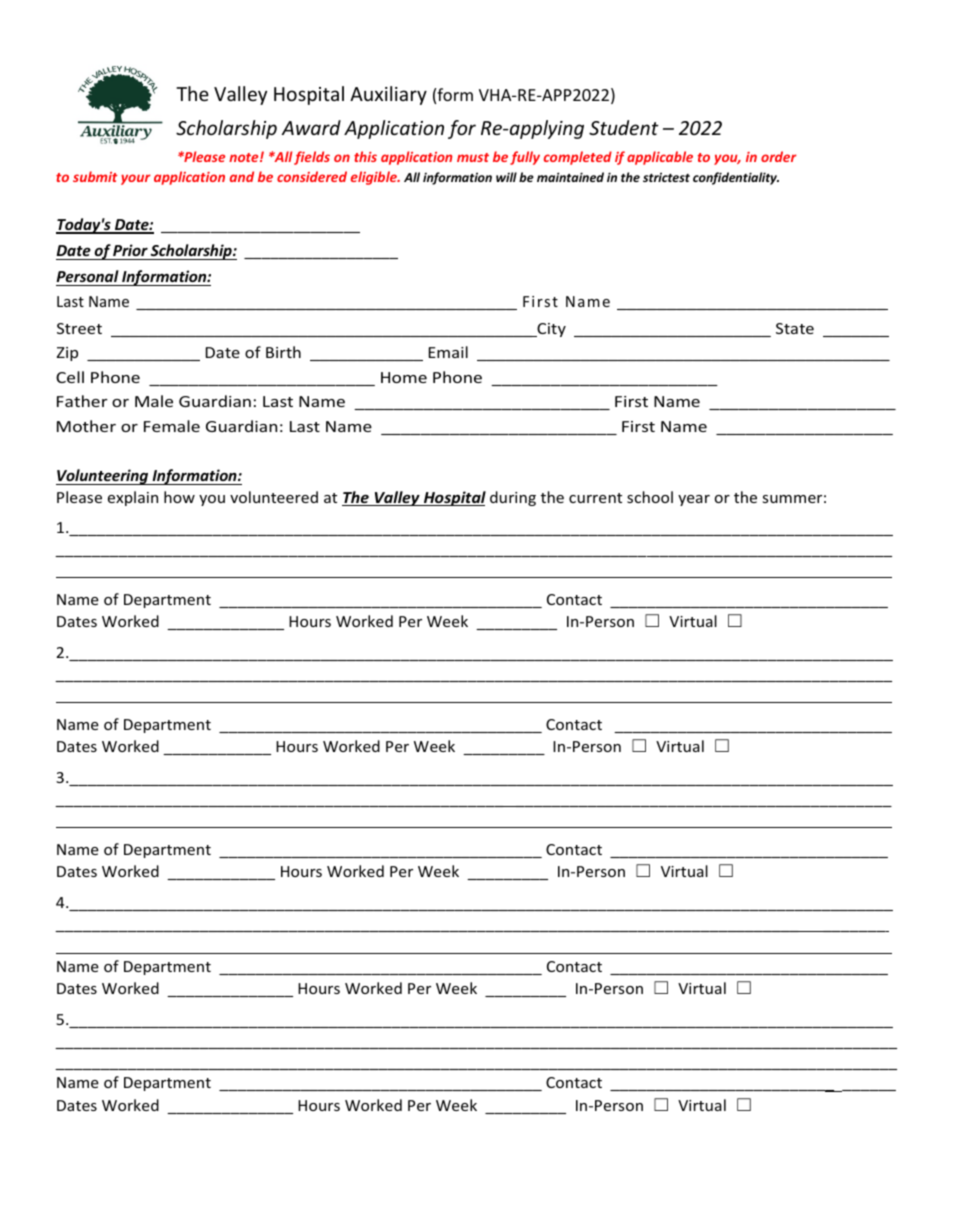 The width and height of the page is (954, 1232). Describe the element at coordinates (550, 330) in the page. I see `City` at that location.
